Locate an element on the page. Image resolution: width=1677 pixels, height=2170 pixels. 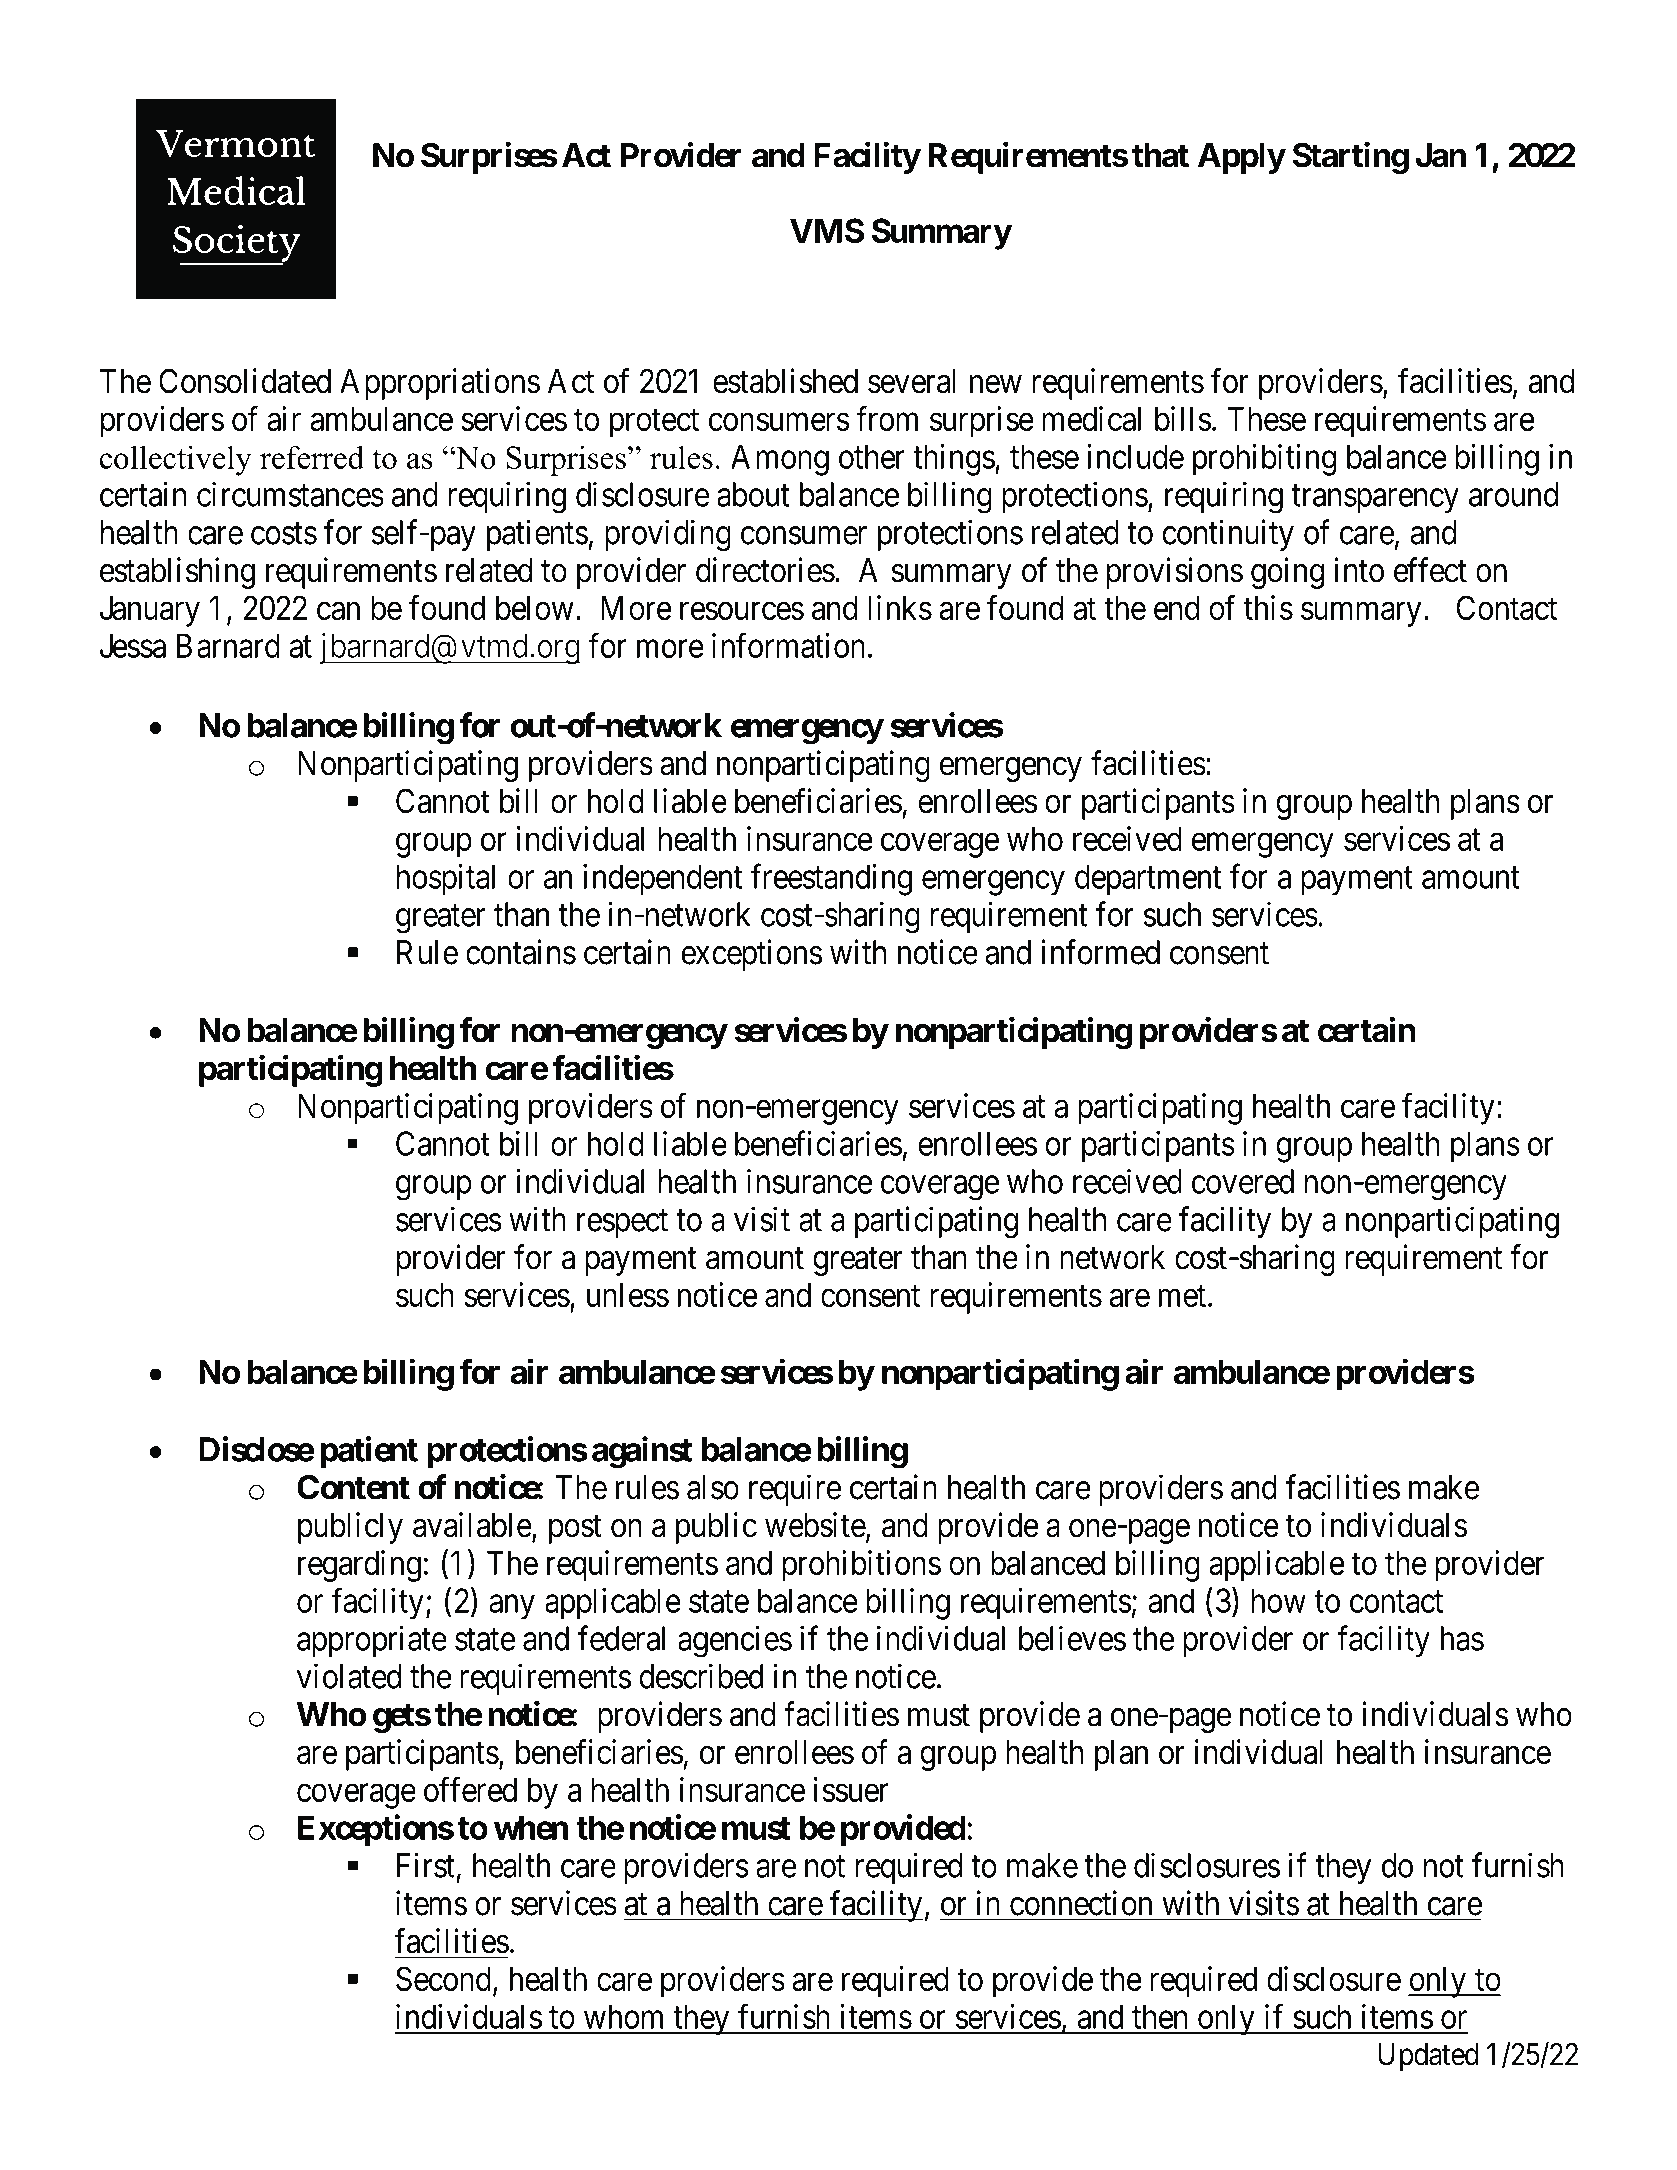
information is located at coordinates (788, 645).
